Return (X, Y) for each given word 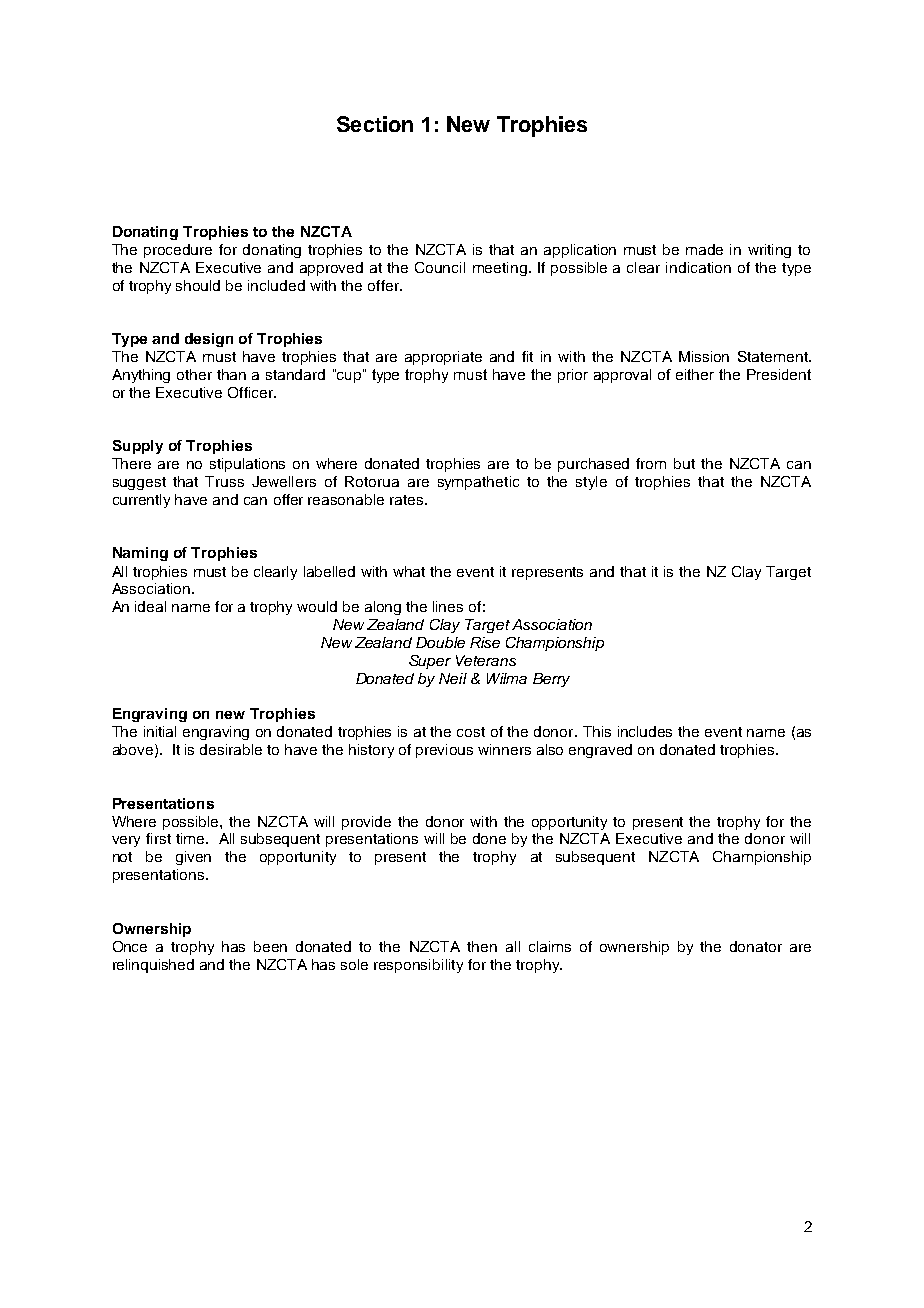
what (409, 571)
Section (375, 124)
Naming (140, 554)
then (482, 946)
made (704, 249)
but (684, 463)
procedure (178, 251)
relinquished (153, 966)
